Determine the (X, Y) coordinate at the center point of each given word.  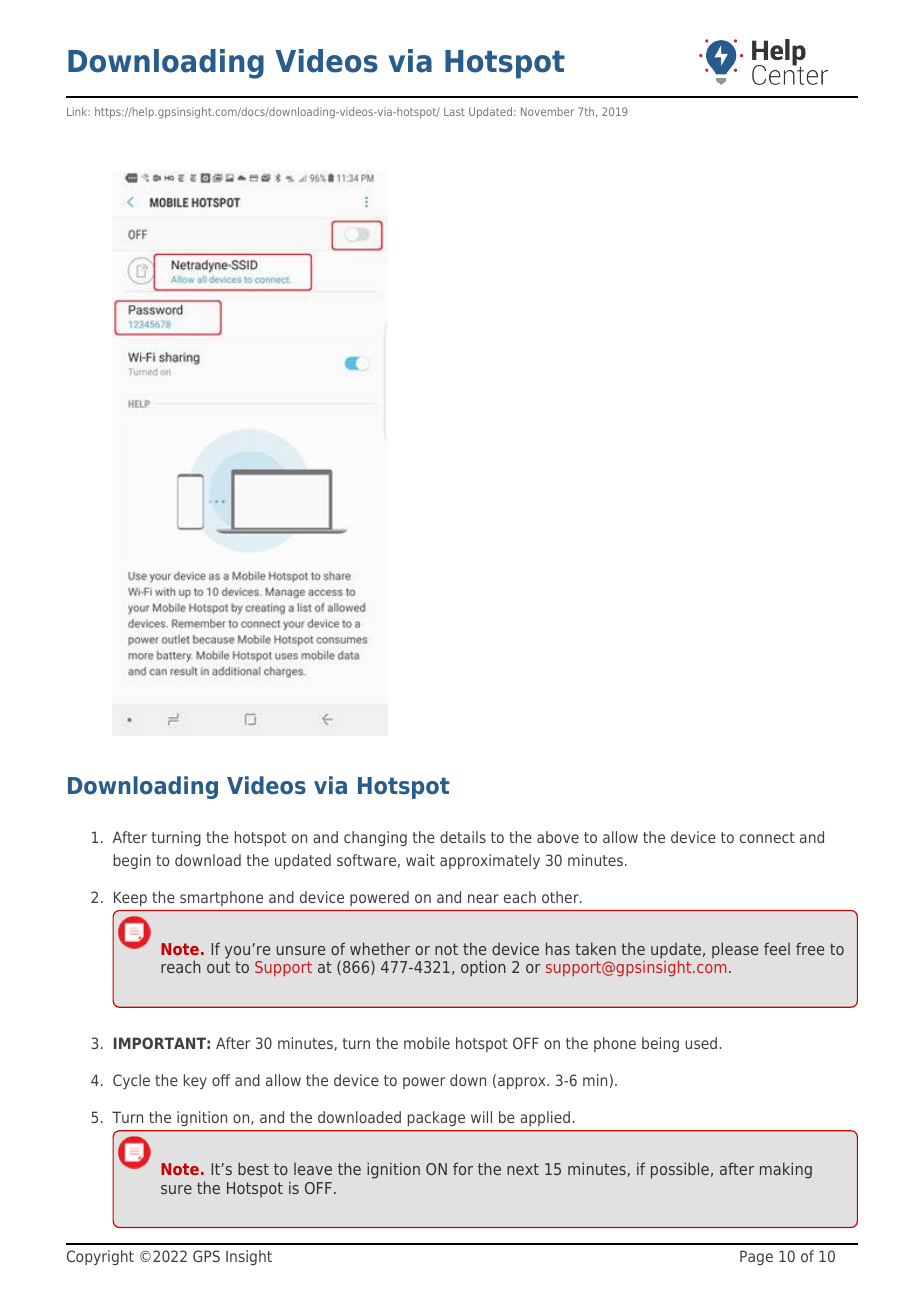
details (463, 837)
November (547, 111)
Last (454, 111)
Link (78, 111)
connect (767, 837)
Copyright (100, 1257)
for (463, 1168)
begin (132, 861)
